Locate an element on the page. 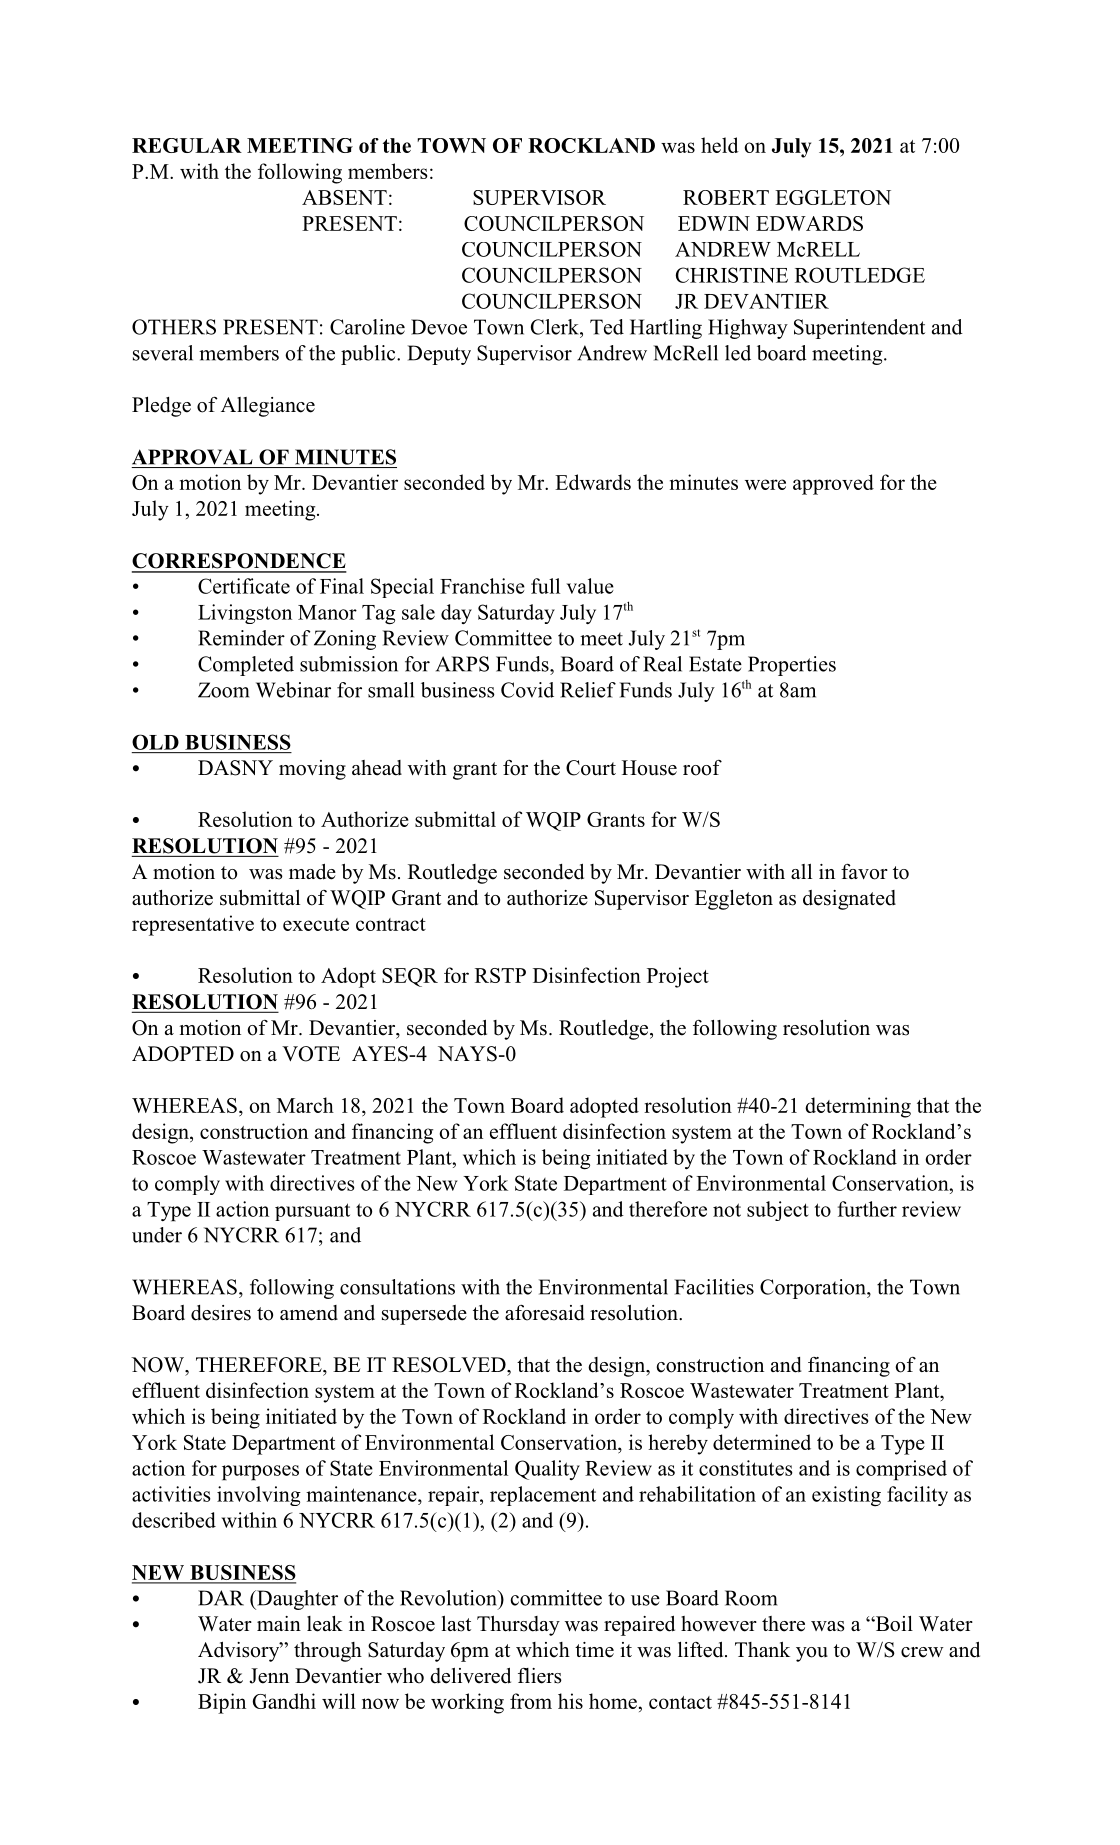 Image resolution: width=1120 pixels, height=1845 pixels. full is located at coordinates (545, 586).
